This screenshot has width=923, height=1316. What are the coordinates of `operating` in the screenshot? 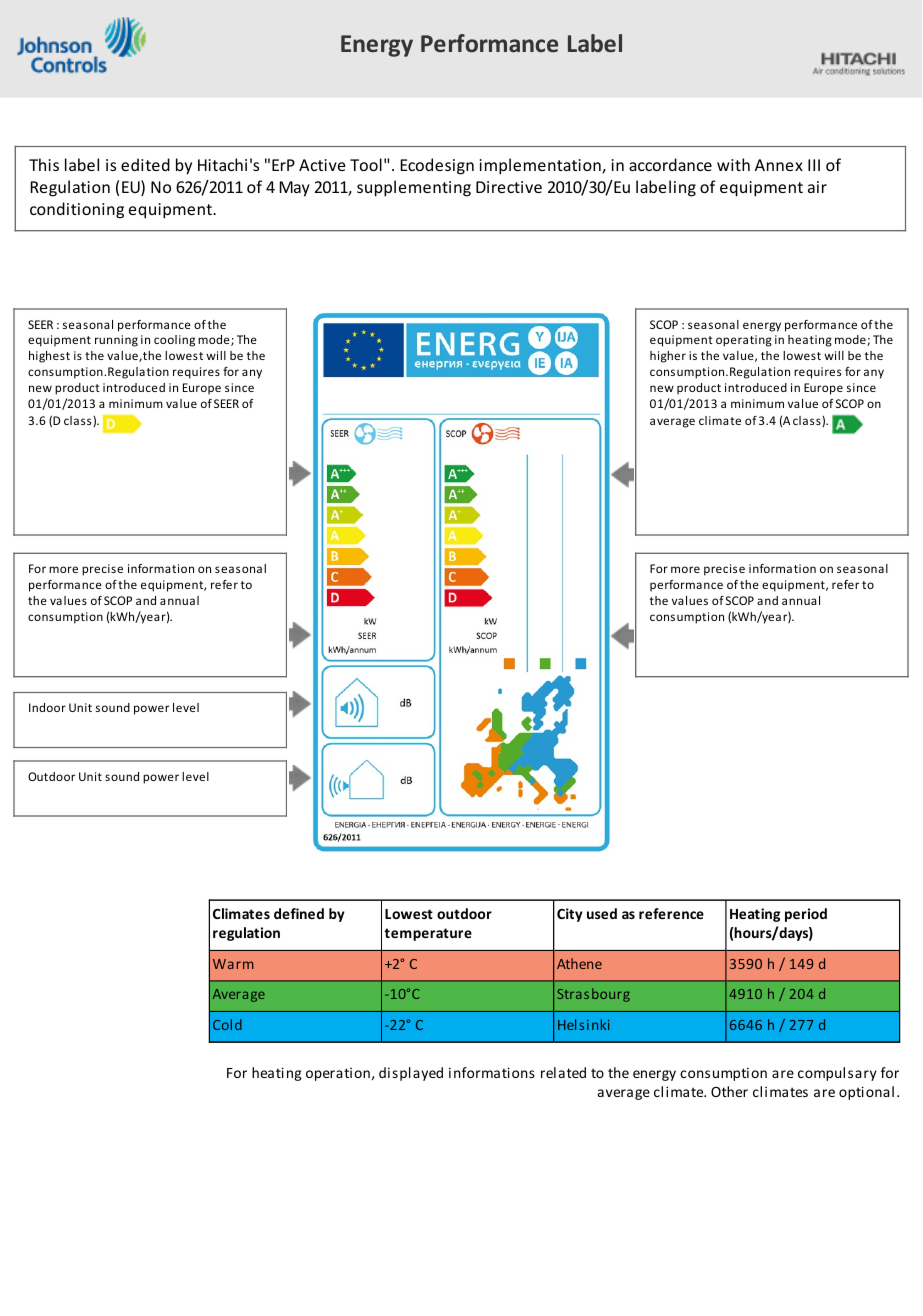 It's located at (744, 341).
